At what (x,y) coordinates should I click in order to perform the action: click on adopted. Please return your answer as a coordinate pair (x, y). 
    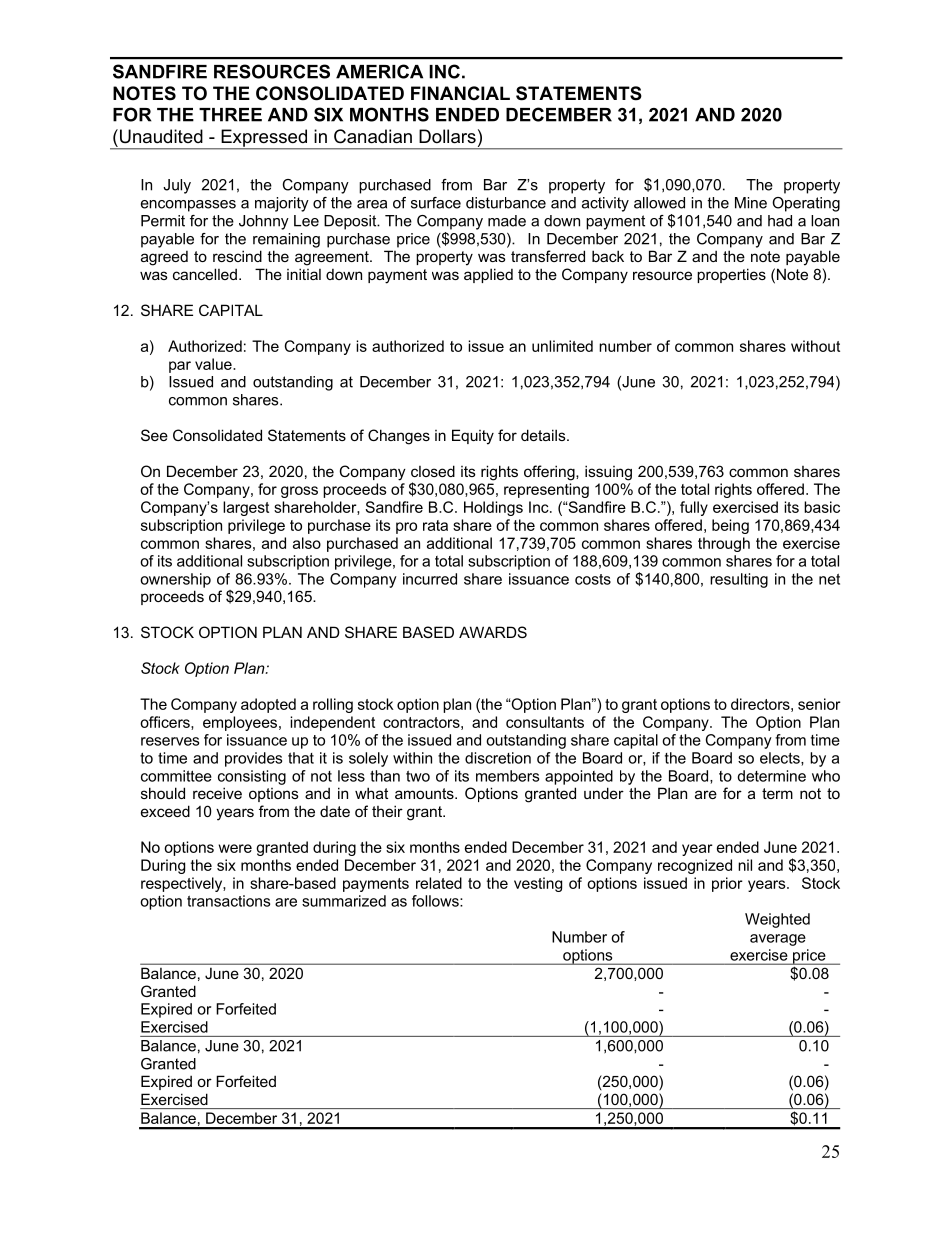
    Looking at the image, I should click on (268, 705).
